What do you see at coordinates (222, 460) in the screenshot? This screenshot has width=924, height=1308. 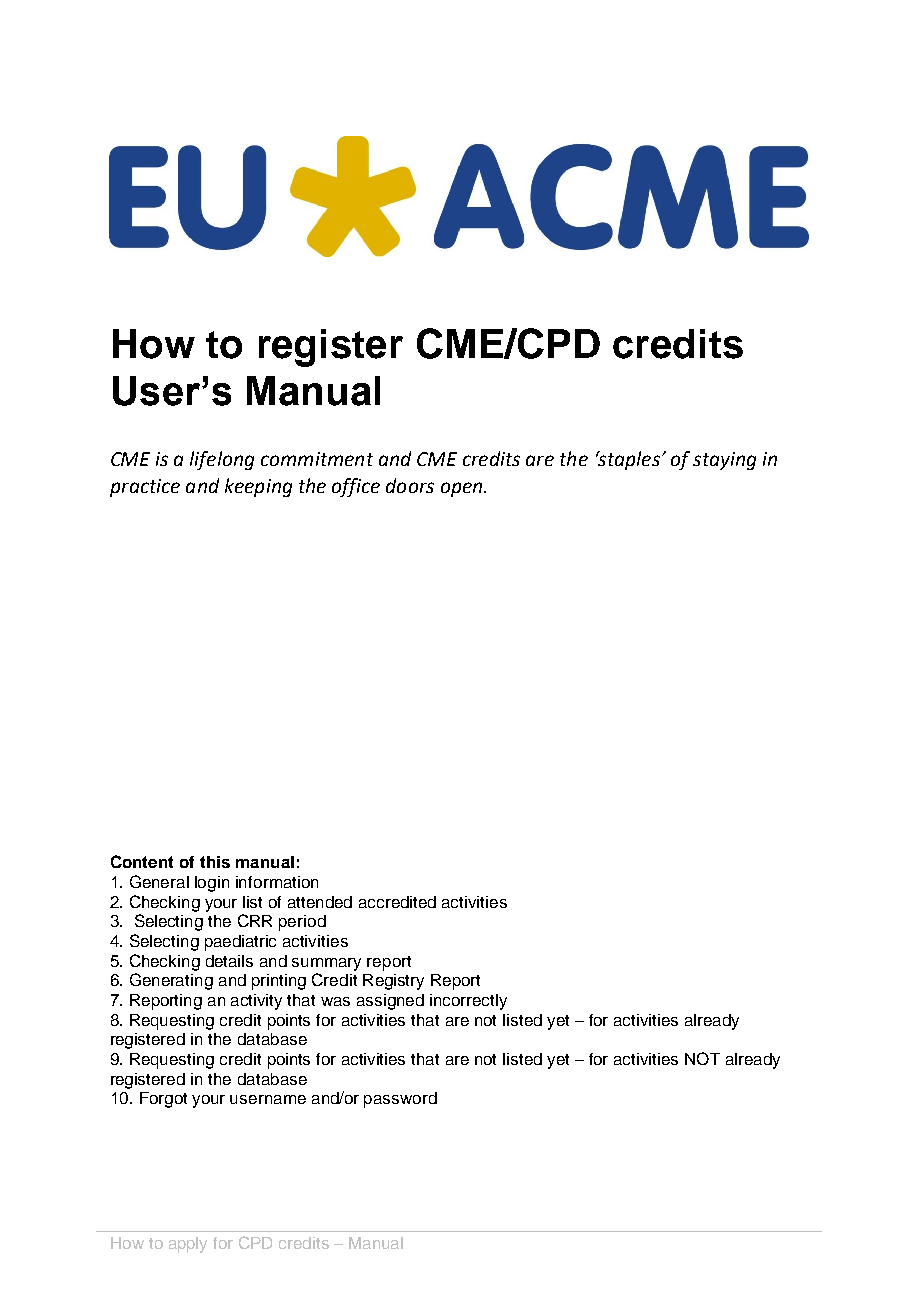 I see `lifelong` at bounding box center [222, 460].
